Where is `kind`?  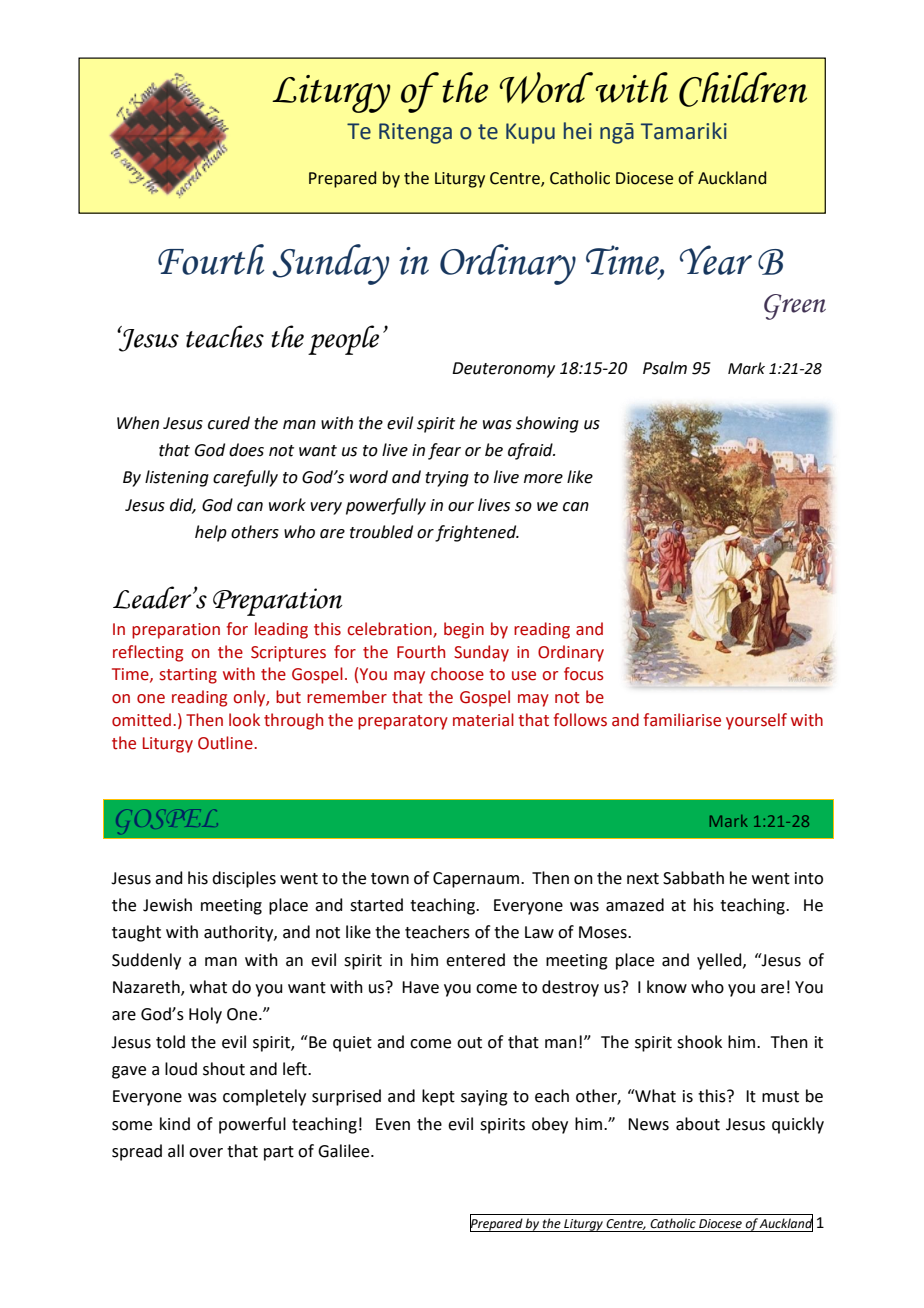
kind is located at coordinates (175, 1124).
